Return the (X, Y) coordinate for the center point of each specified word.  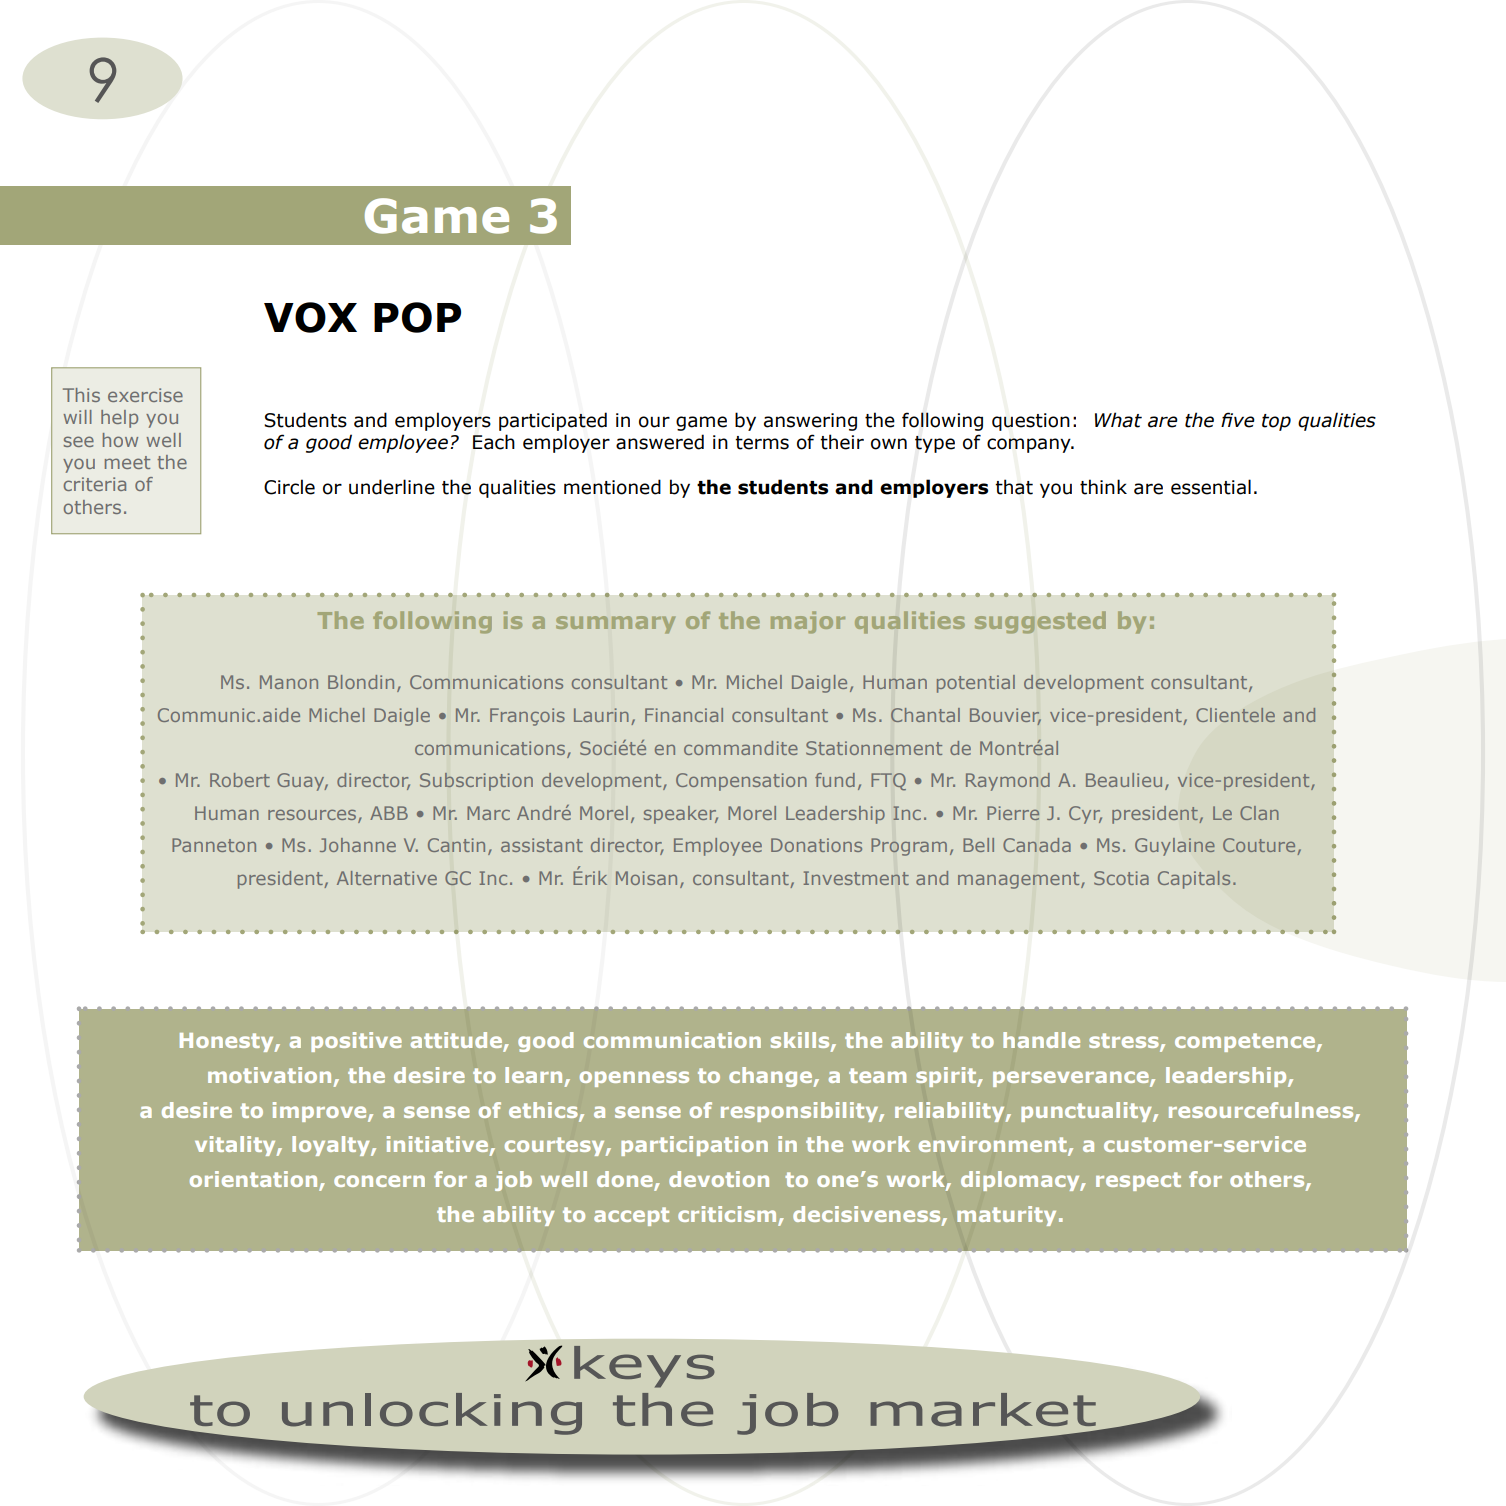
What (1118, 420)
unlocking (432, 1414)
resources (313, 815)
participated (553, 421)
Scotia (1121, 878)
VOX (310, 317)
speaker (681, 815)
